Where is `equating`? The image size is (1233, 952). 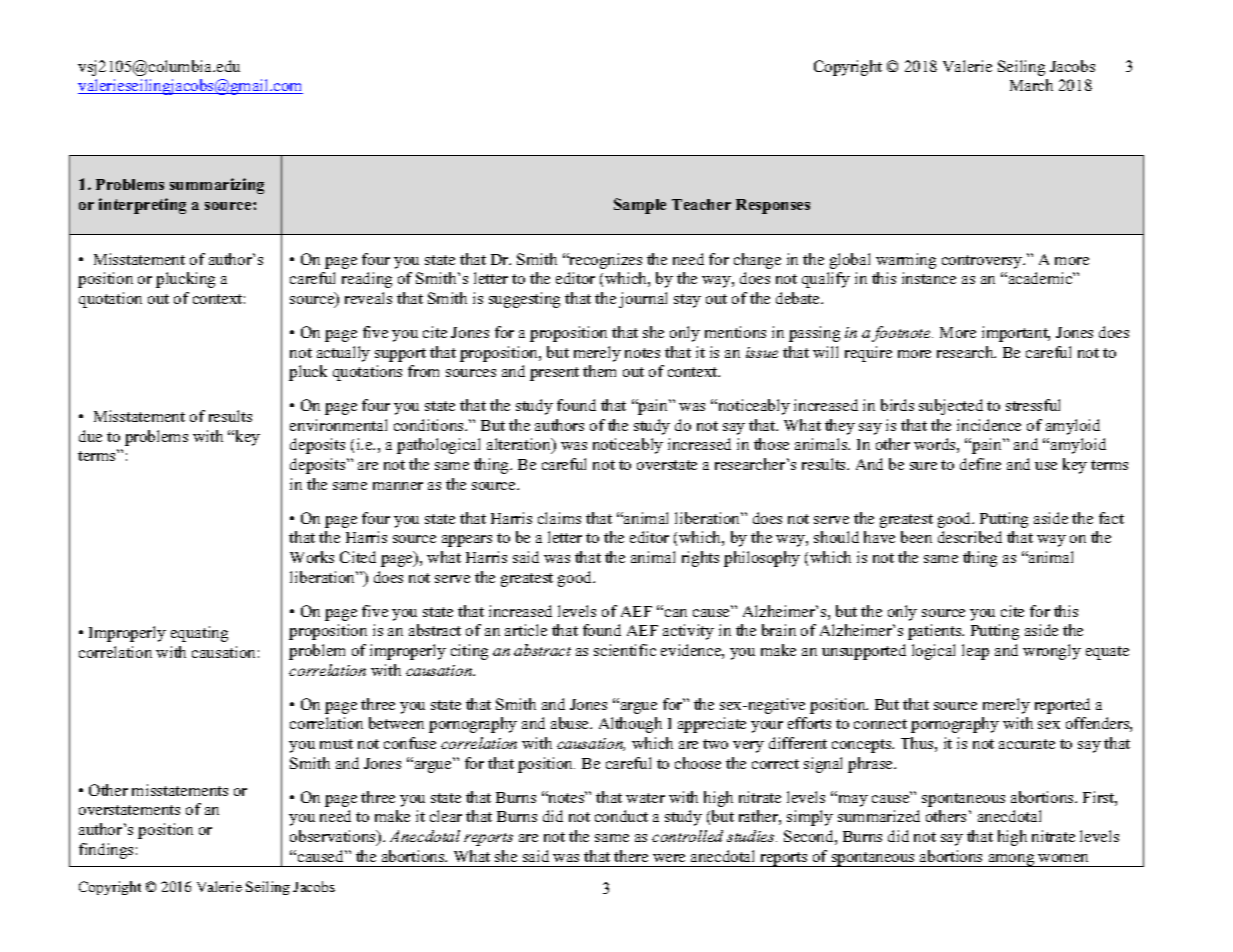 equating is located at coordinates (199, 634).
